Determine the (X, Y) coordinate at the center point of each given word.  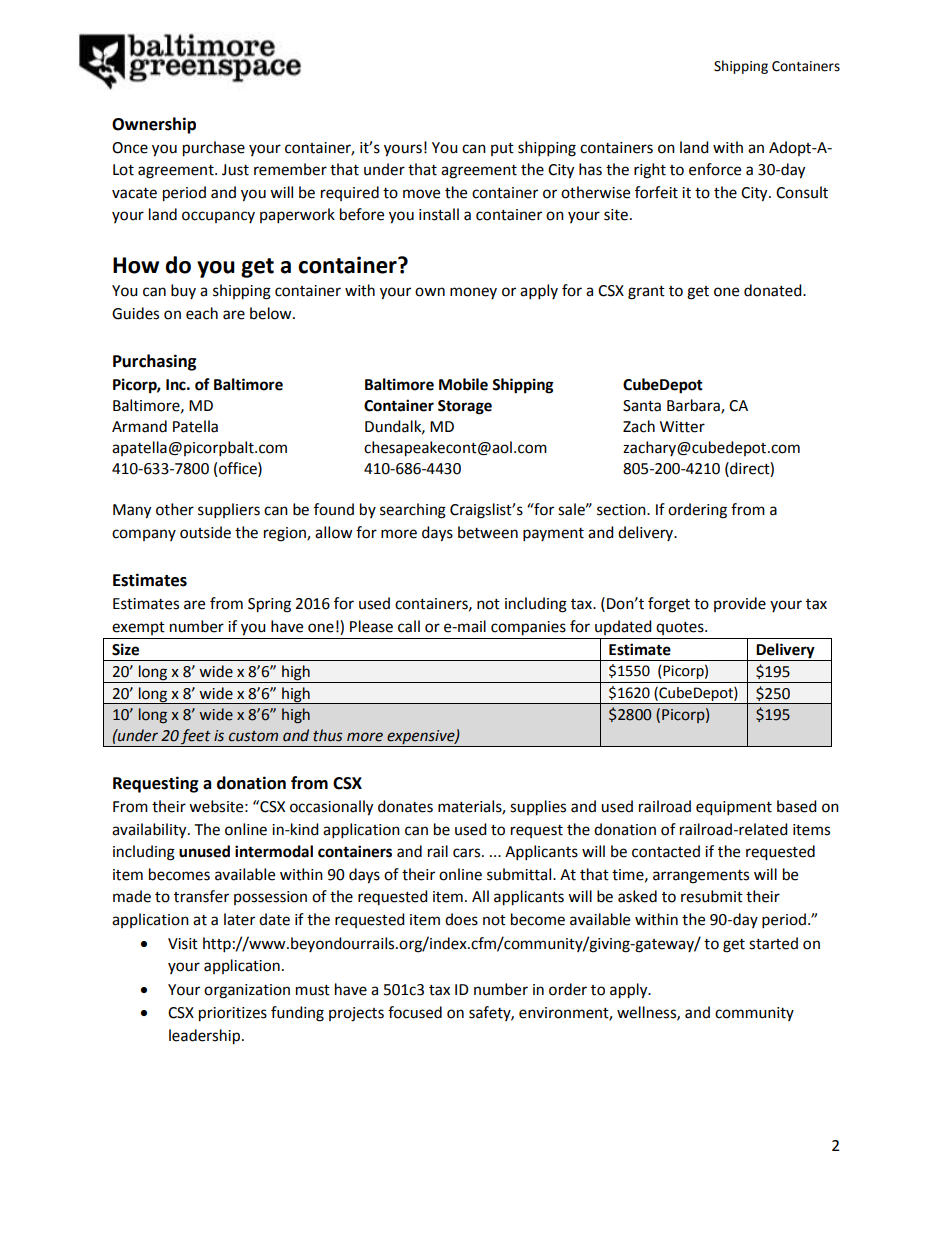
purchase (214, 149)
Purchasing (155, 362)
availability (150, 831)
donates (405, 806)
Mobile (463, 384)
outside (205, 532)
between (488, 532)
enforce (715, 169)
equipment (734, 808)
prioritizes (233, 1014)
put (502, 149)
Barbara (694, 406)
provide (740, 604)
